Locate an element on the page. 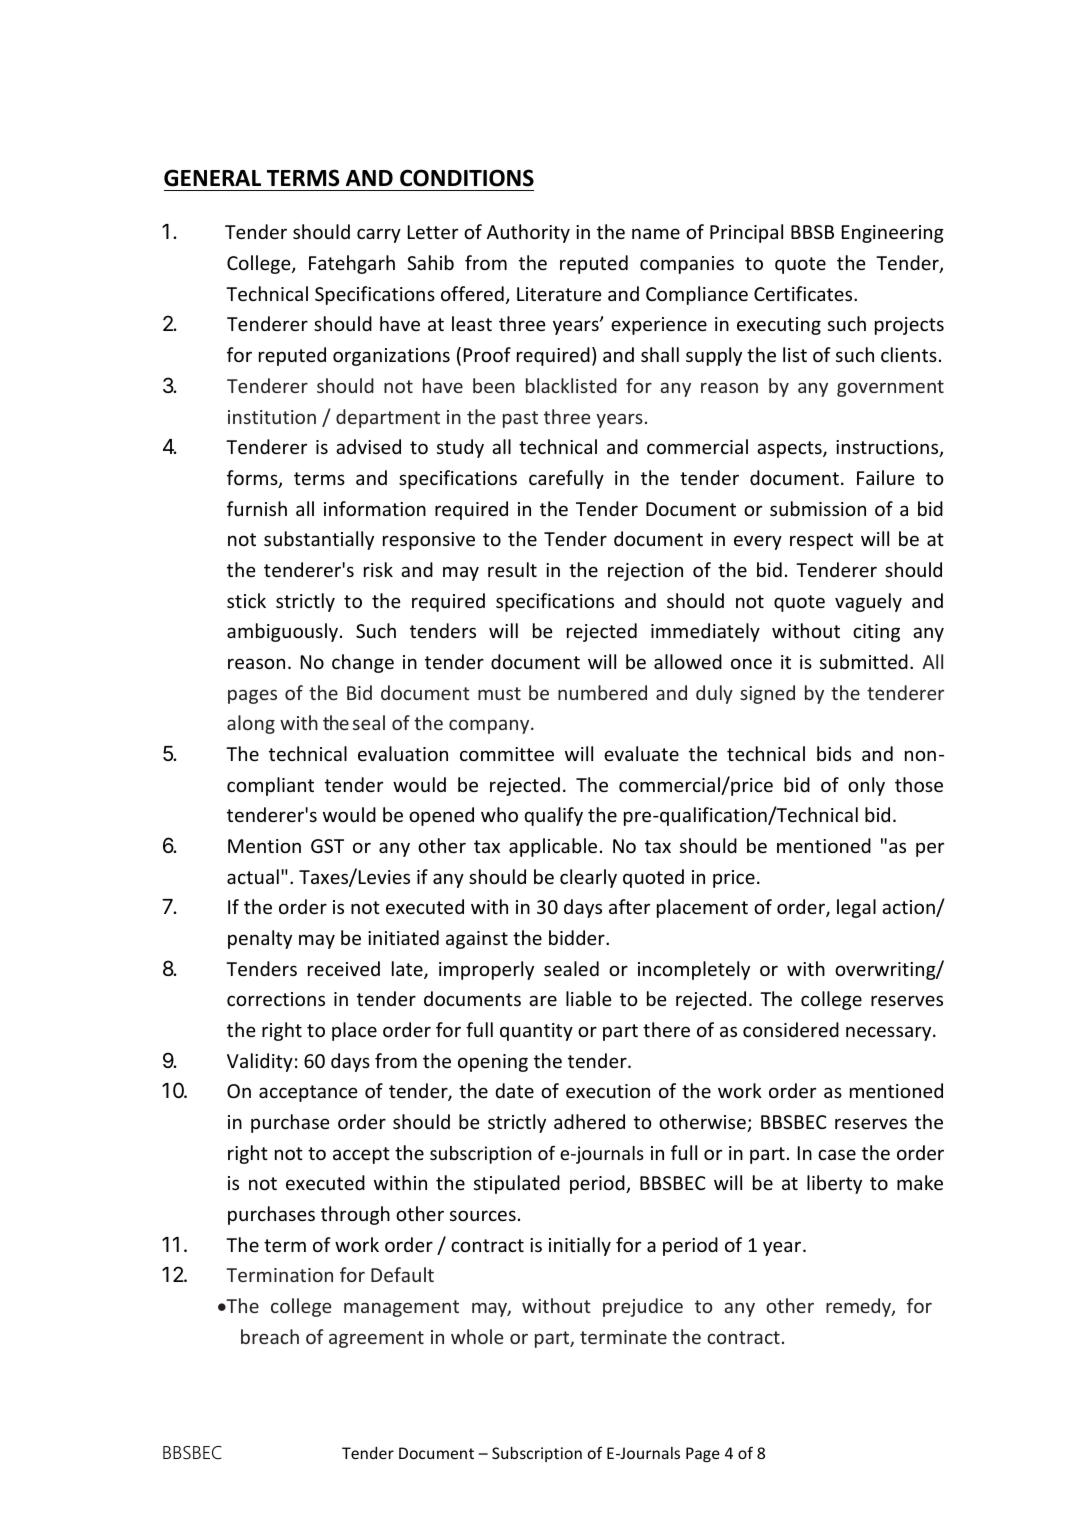 The height and width of the document is (1519, 1074). penalty is located at coordinates (260, 939).
